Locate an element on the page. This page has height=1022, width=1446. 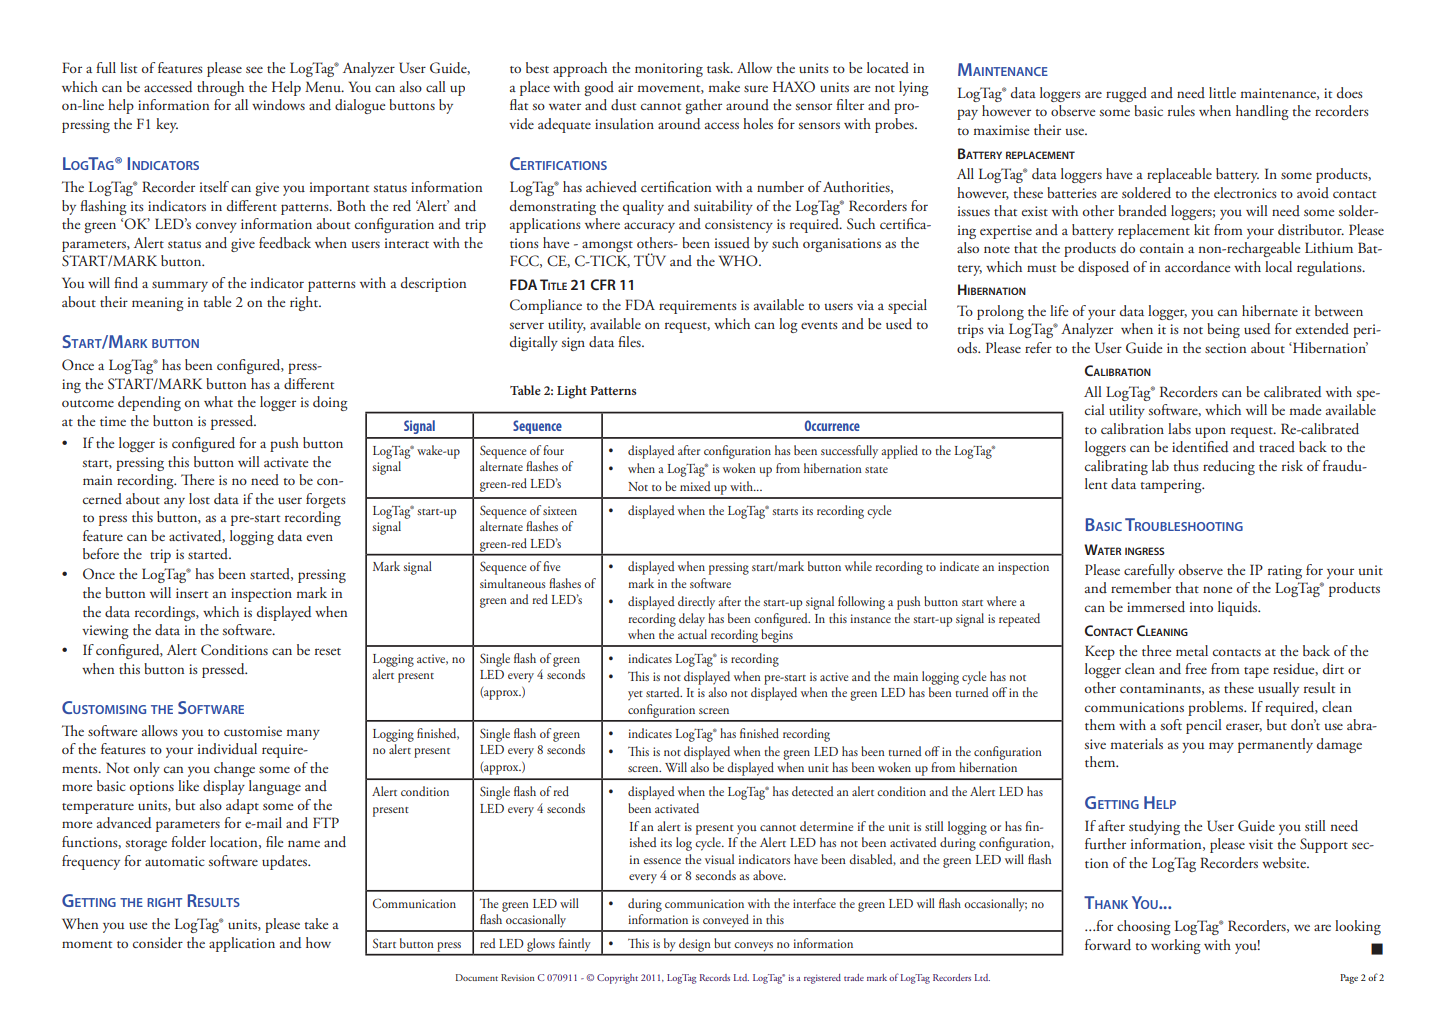
made is located at coordinates (1306, 409).
